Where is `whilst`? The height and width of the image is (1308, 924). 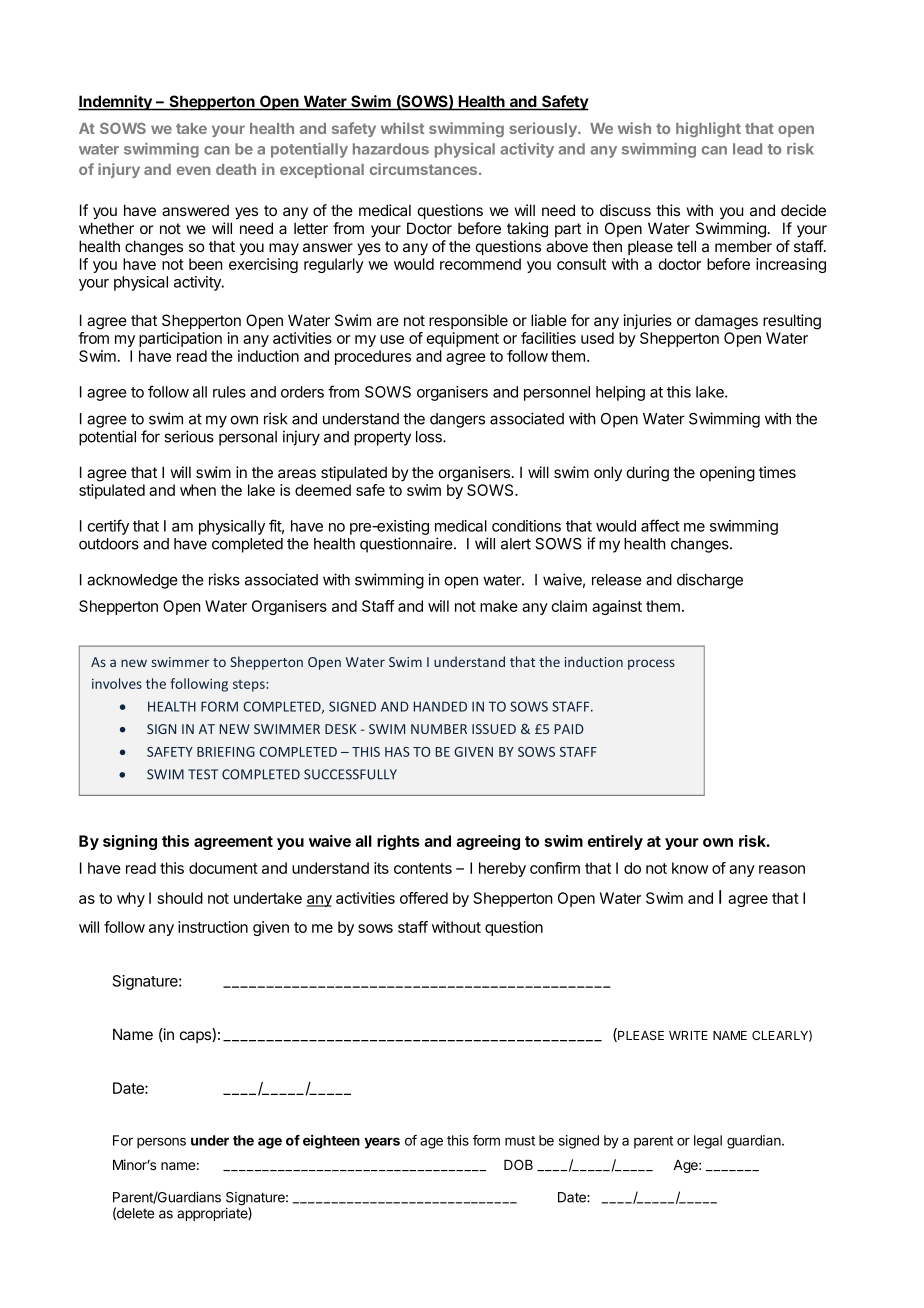 whilst is located at coordinates (402, 128).
